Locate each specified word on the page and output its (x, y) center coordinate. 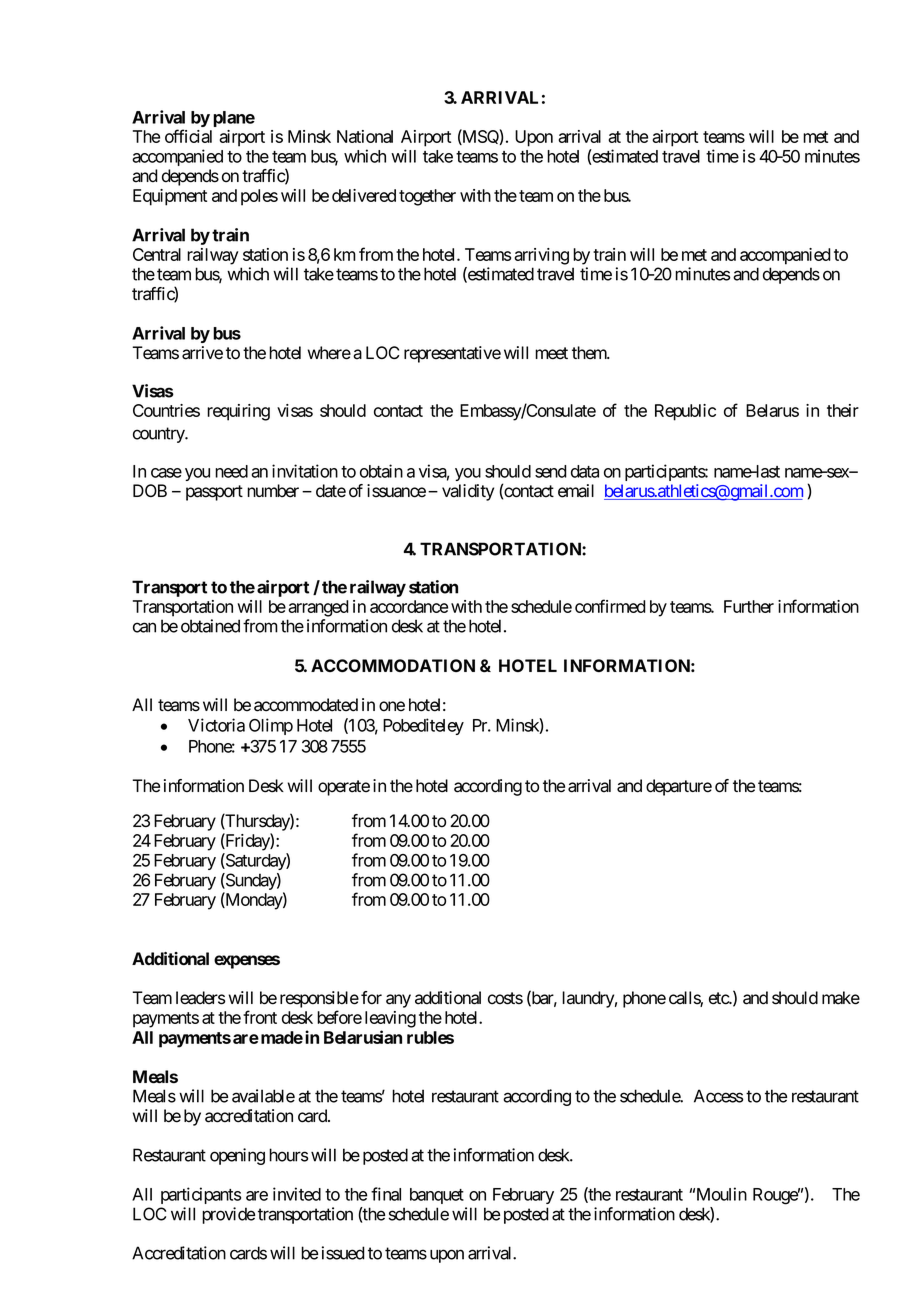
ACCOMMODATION (393, 665)
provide (228, 1215)
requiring (238, 412)
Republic (685, 412)
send (551, 471)
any (398, 1001)
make (841, 998)
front (260, 1017)
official (188, 136)
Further (749, 606)
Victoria (216, 725)
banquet (437, 1196)
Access (718, 1096)
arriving (541, 256)
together (427, 197)
